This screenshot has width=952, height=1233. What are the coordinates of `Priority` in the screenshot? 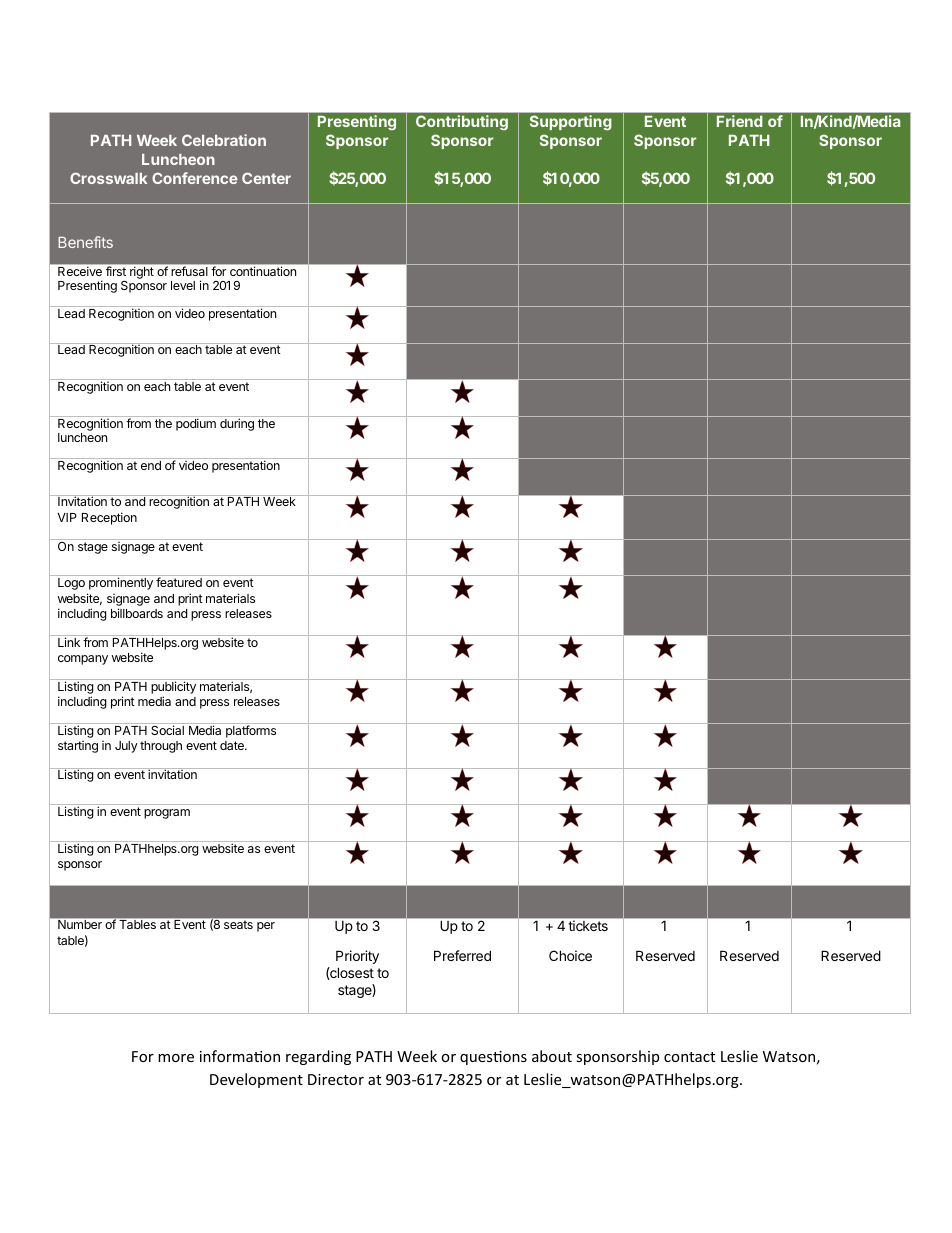 It's located at (357, 957).
